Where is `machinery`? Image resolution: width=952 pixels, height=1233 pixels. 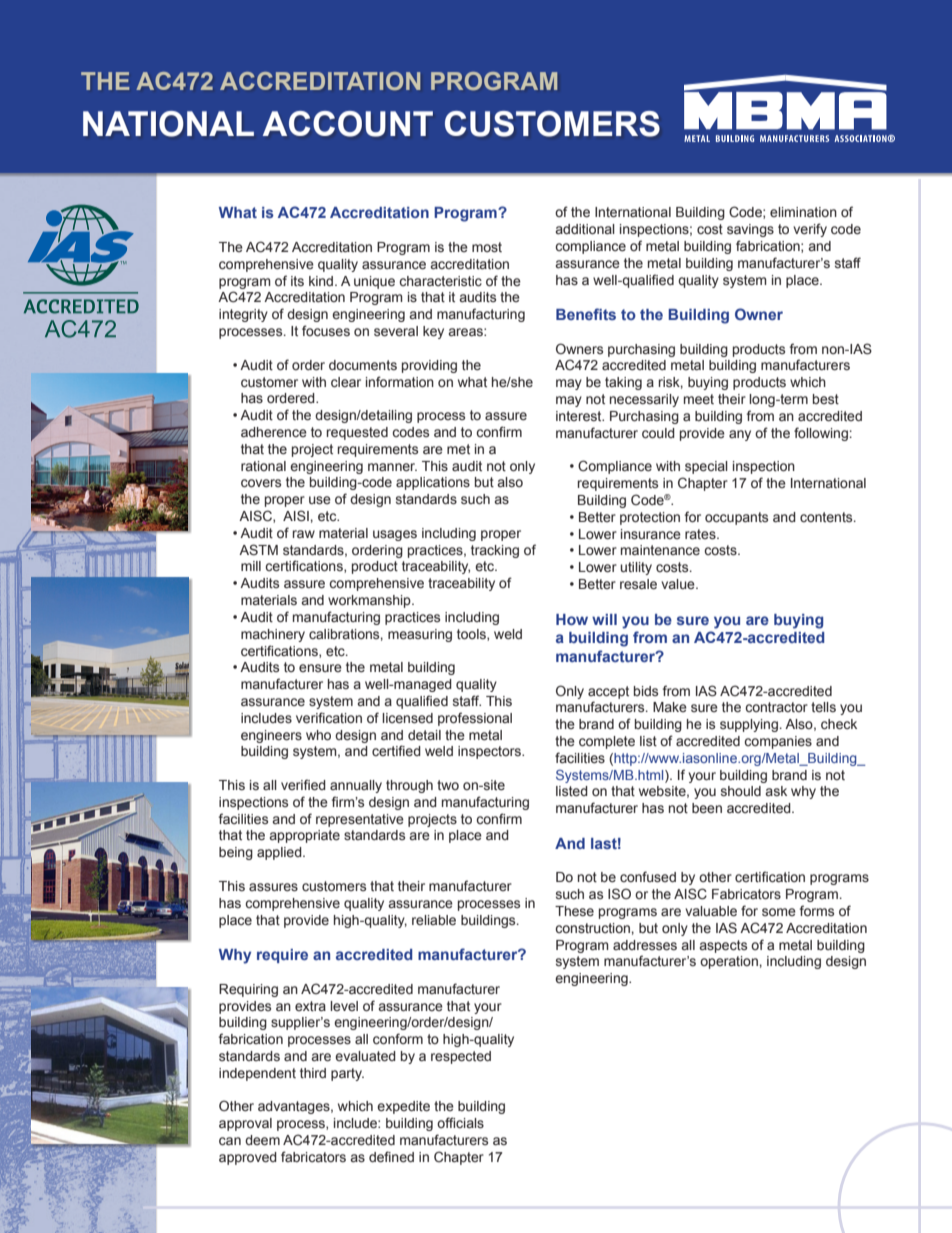
machinery is located at coordinates (273, 635).
